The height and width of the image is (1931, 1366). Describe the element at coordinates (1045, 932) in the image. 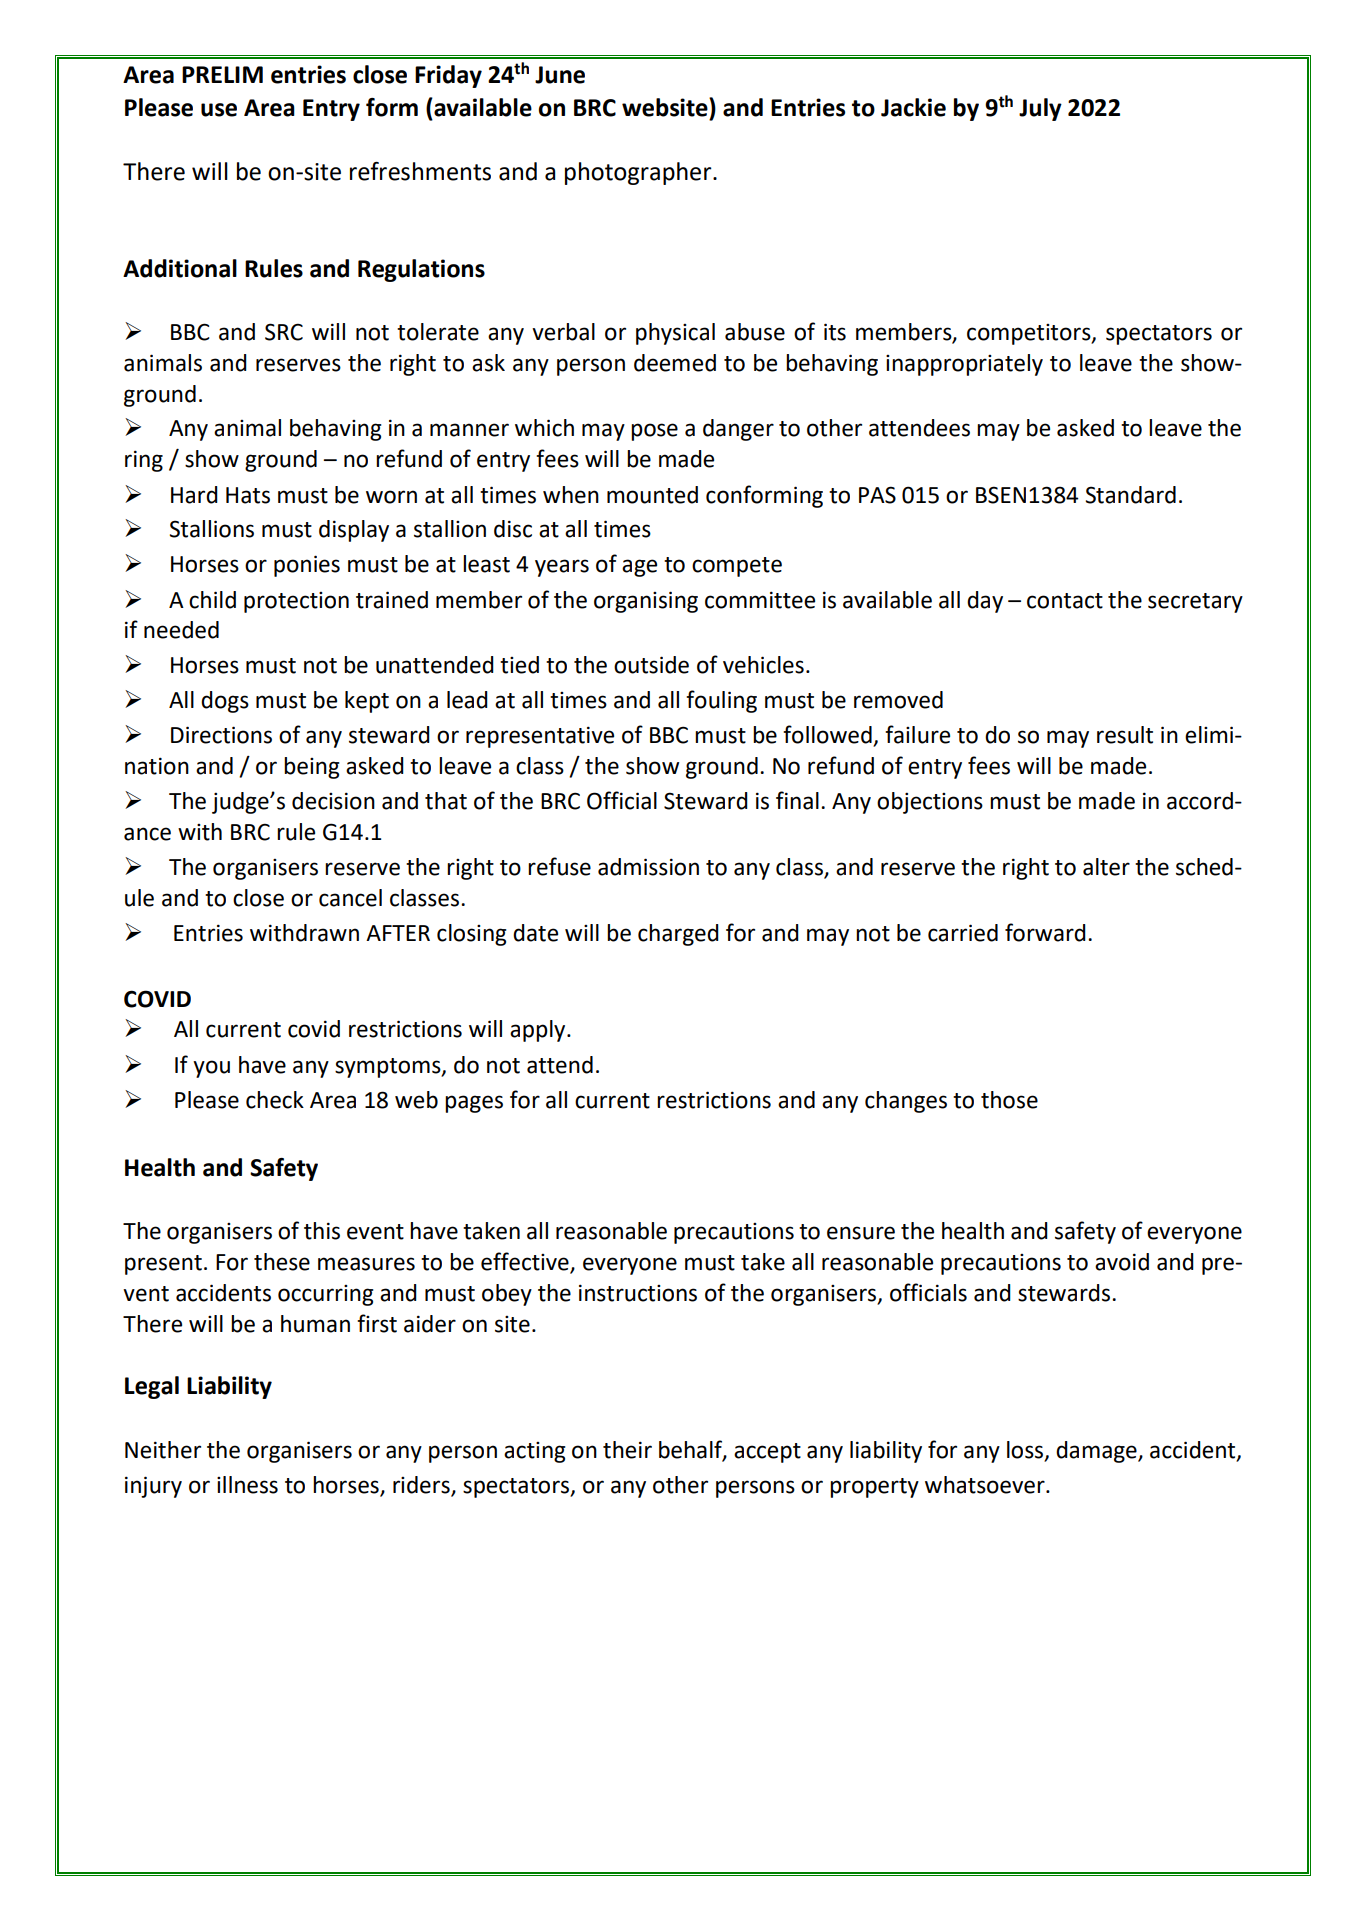

I see `forward` at that location.
